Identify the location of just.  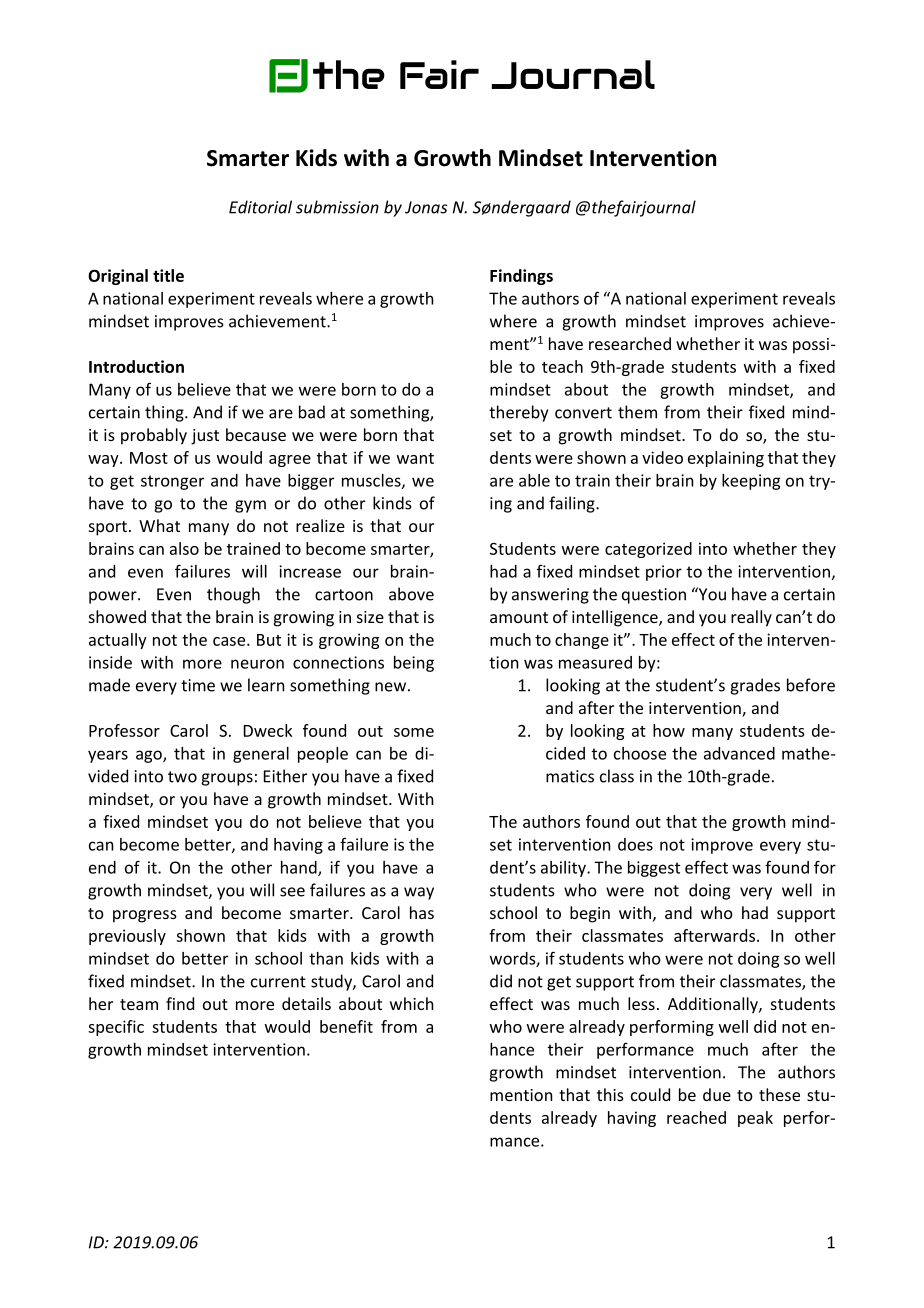
(205, 437).
